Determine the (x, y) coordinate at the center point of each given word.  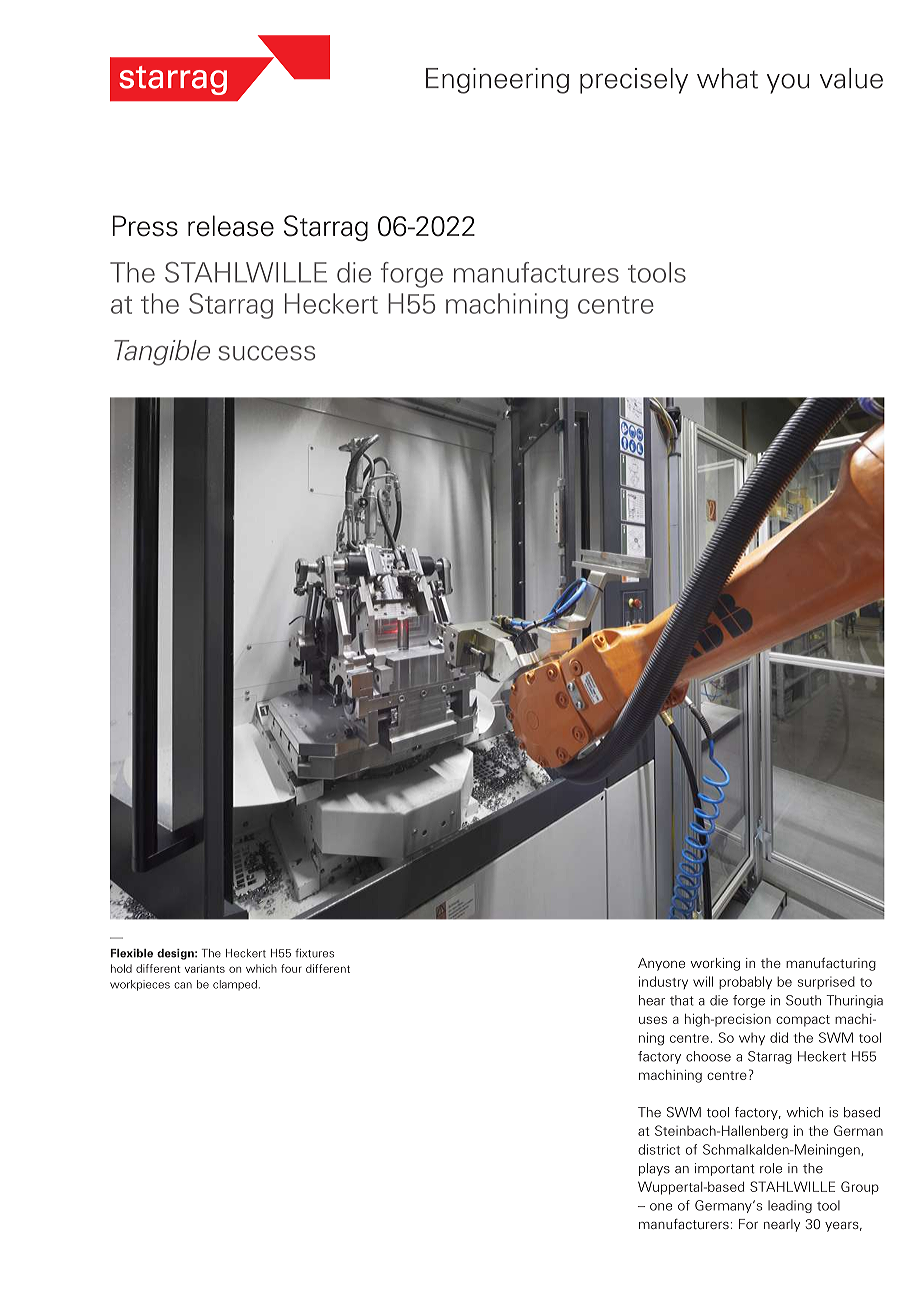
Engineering (497, 81)
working (715, 964)
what (727, 78)
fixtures (314, 953)
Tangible (162, 353)
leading (790, 1206)
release (231, 226)
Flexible (132, 953)
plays (654, 1169)
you (788, 83)
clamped (235, 985)
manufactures (536, 272)
